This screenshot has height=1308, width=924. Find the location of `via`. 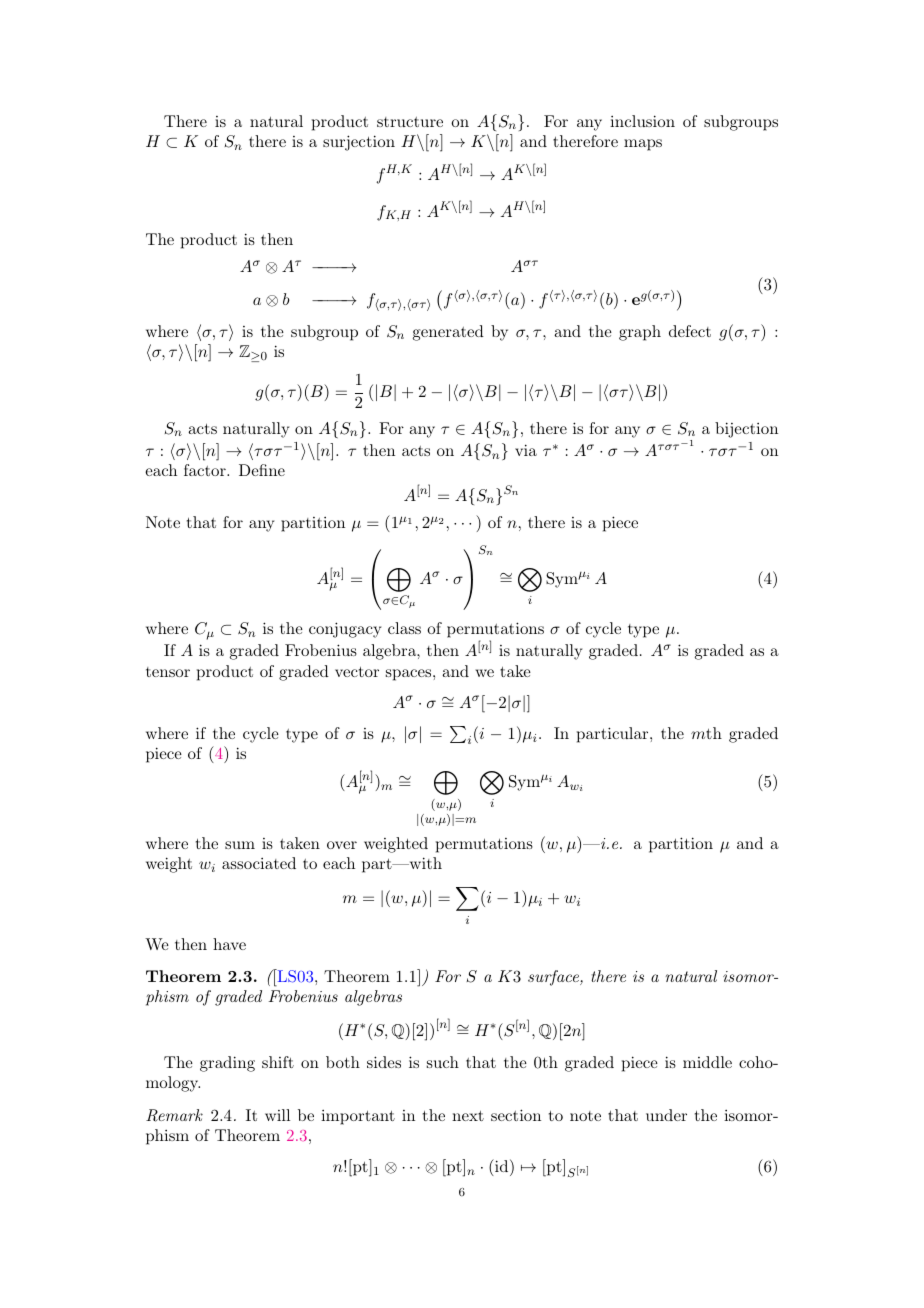

via is located at coordinates (526, 450).
